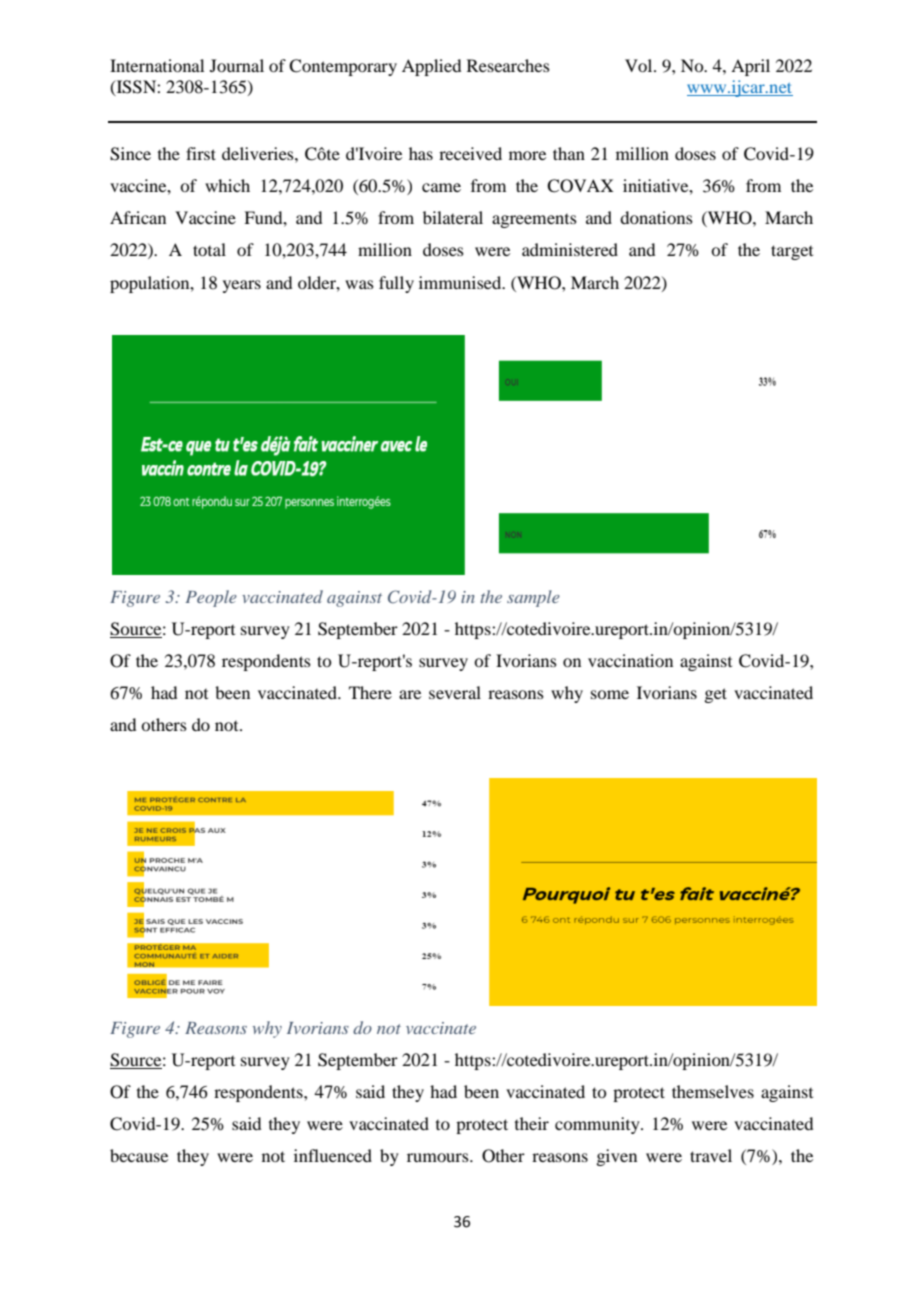  Describe the element at coordinates (750, 67) in the document. I see `April` at that location.
